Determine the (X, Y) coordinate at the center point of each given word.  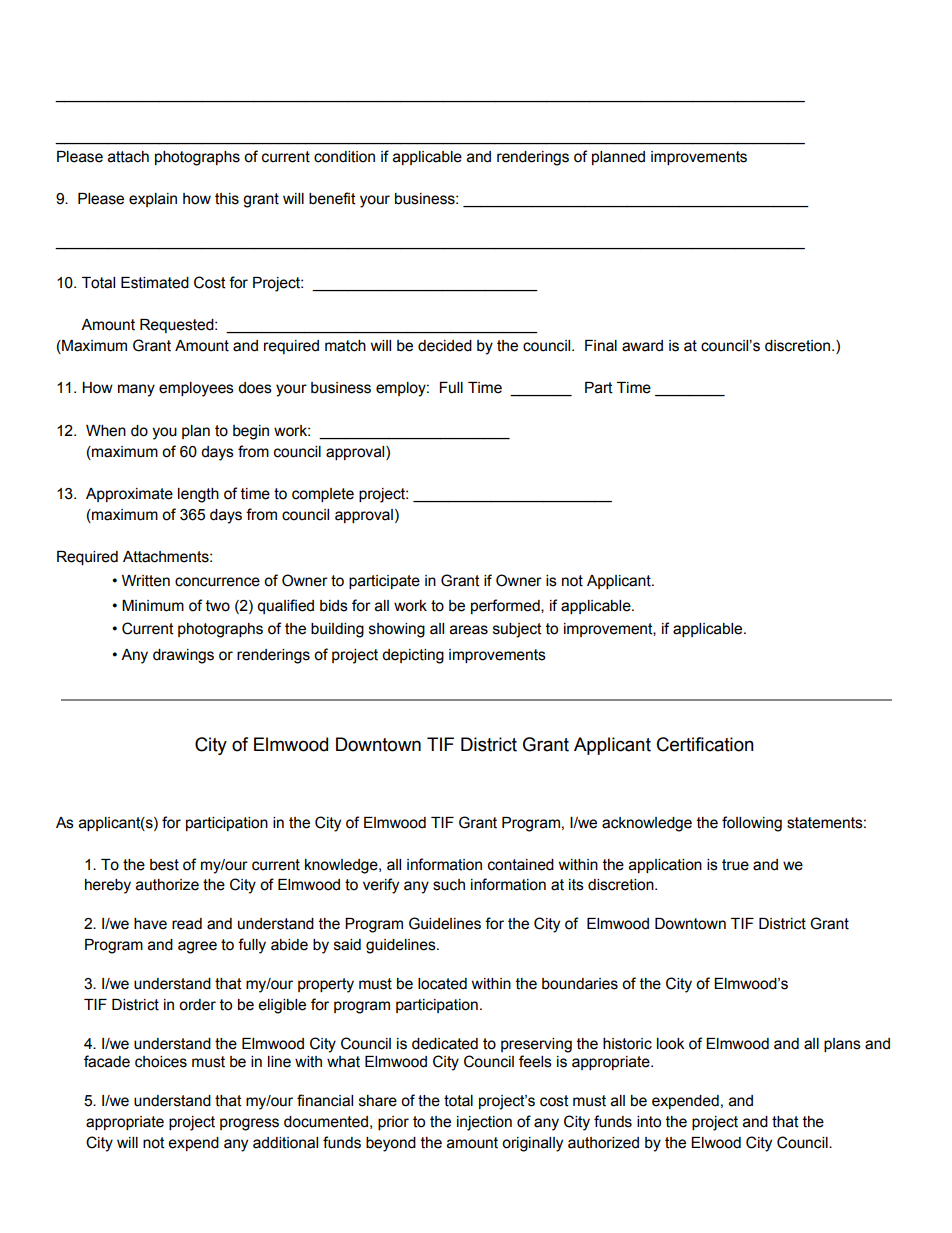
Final (601, 346)
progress (249, 1124)
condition (344, 157)
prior (393, 1123)
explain (153, 200)
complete (323, 495)
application (665, 866)
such (449, 885)
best (164, 865)
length (198, 495)
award (642, 346)
